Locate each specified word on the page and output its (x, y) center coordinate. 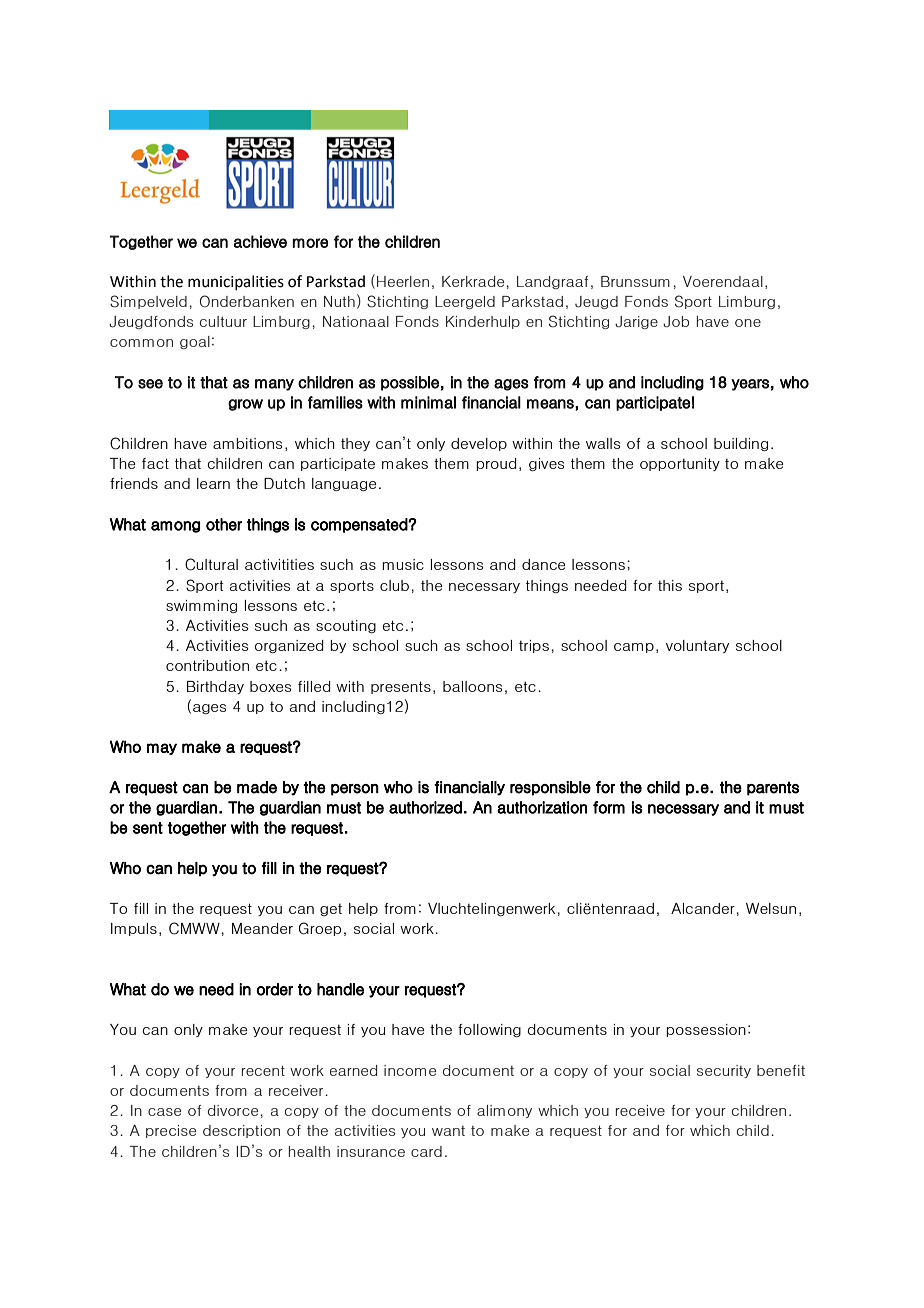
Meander (262, 928)
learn (213, 483)
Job (676, 322)
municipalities (236, 282)
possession (706, 1030)
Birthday (215, 687)
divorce (233, 1110)
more (310, 243)
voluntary (697, 646)
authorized (425, 807)
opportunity (680, 464)
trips (534, 646)
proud (496, 464)
